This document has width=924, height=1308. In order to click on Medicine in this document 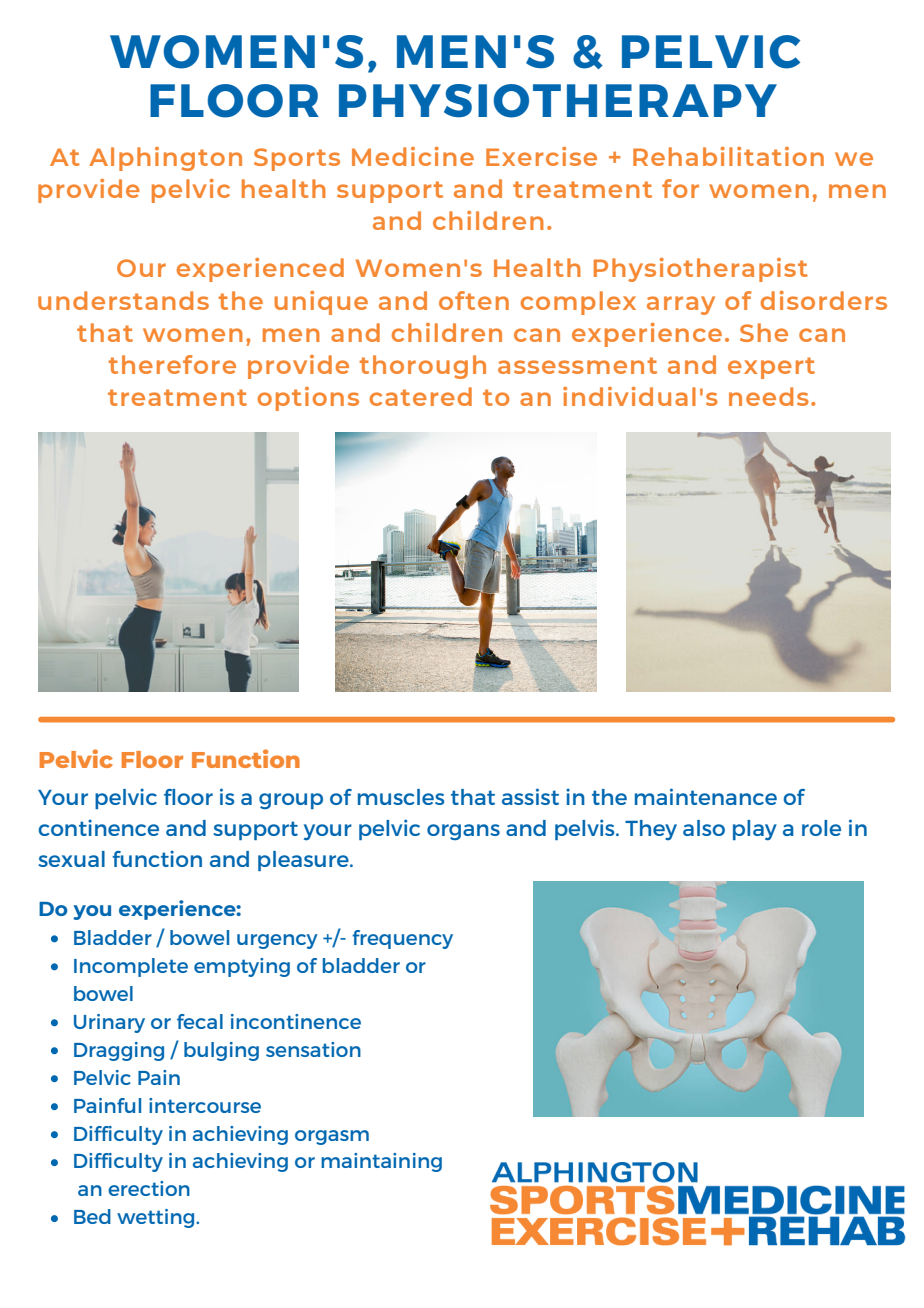, I will do `click(413, 156)`.
